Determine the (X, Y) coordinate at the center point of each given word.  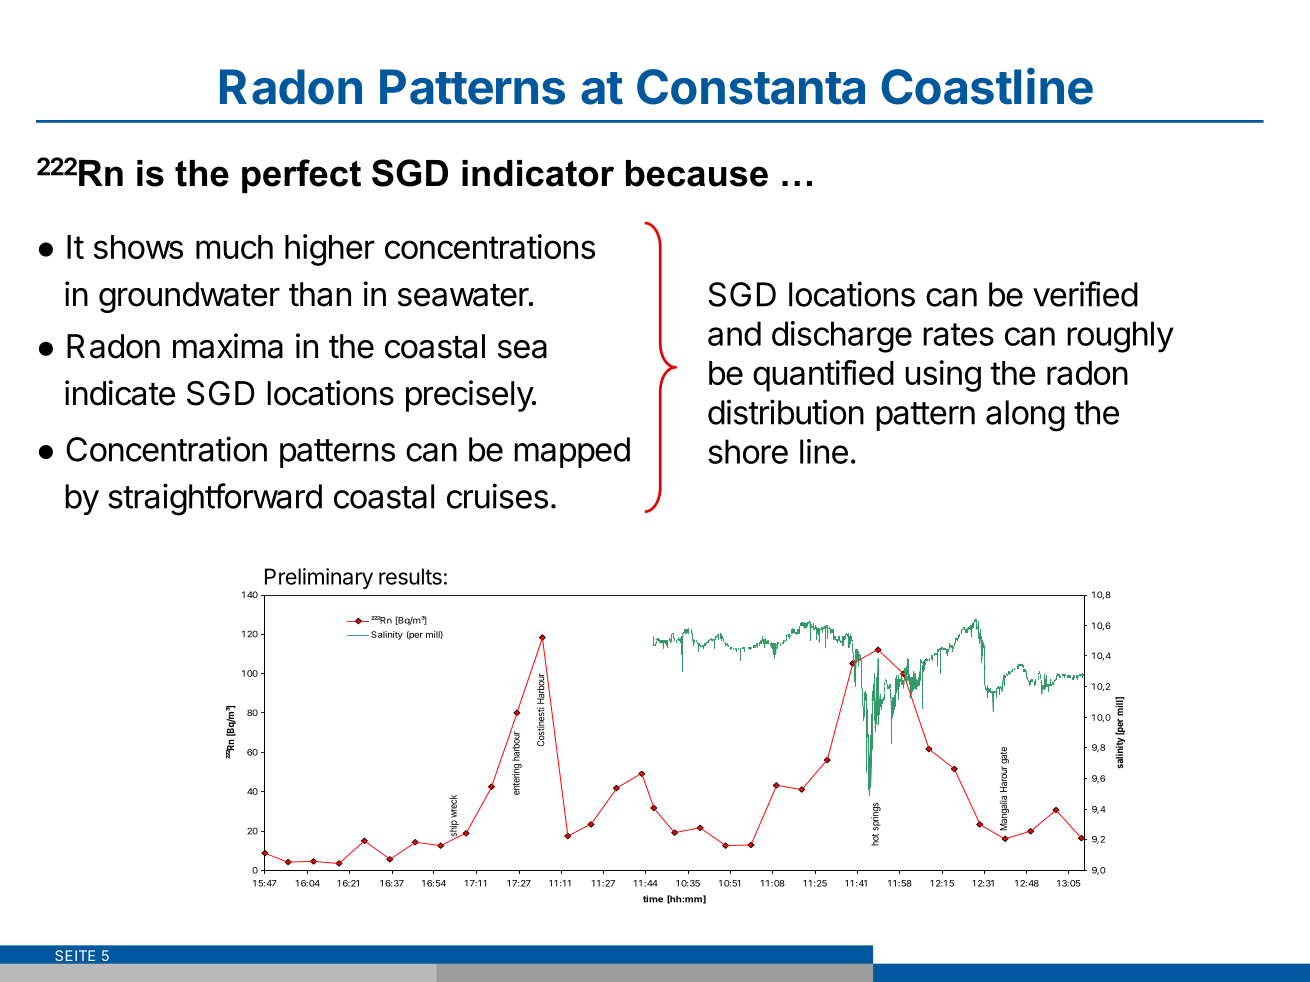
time (653, 899)
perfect (301, 176)
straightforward (215, 499)
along (1025, 416)
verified (1085, 294)
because (697, 173)
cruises (497, 496)
